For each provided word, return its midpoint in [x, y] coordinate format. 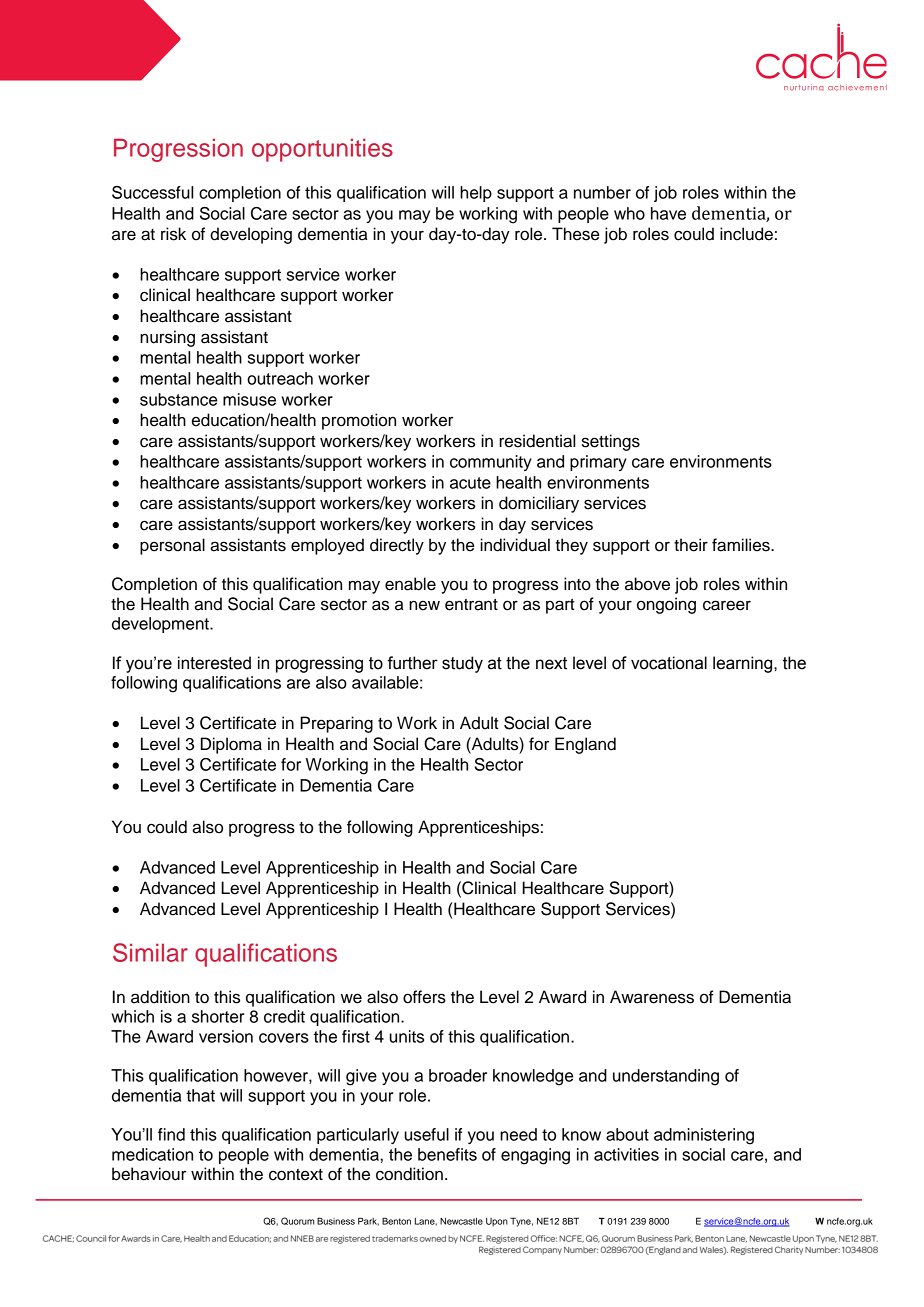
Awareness [652, 997]
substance [178, 399]
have [668, 213]
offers [424, 997]
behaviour [149, 1174]
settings [611, 442]
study [462, 664]
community [491, 463]
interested [214, 663]
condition [409, 1174]
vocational [669, 663]
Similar [150, 952]
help [476, 194]
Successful [152, 192]
